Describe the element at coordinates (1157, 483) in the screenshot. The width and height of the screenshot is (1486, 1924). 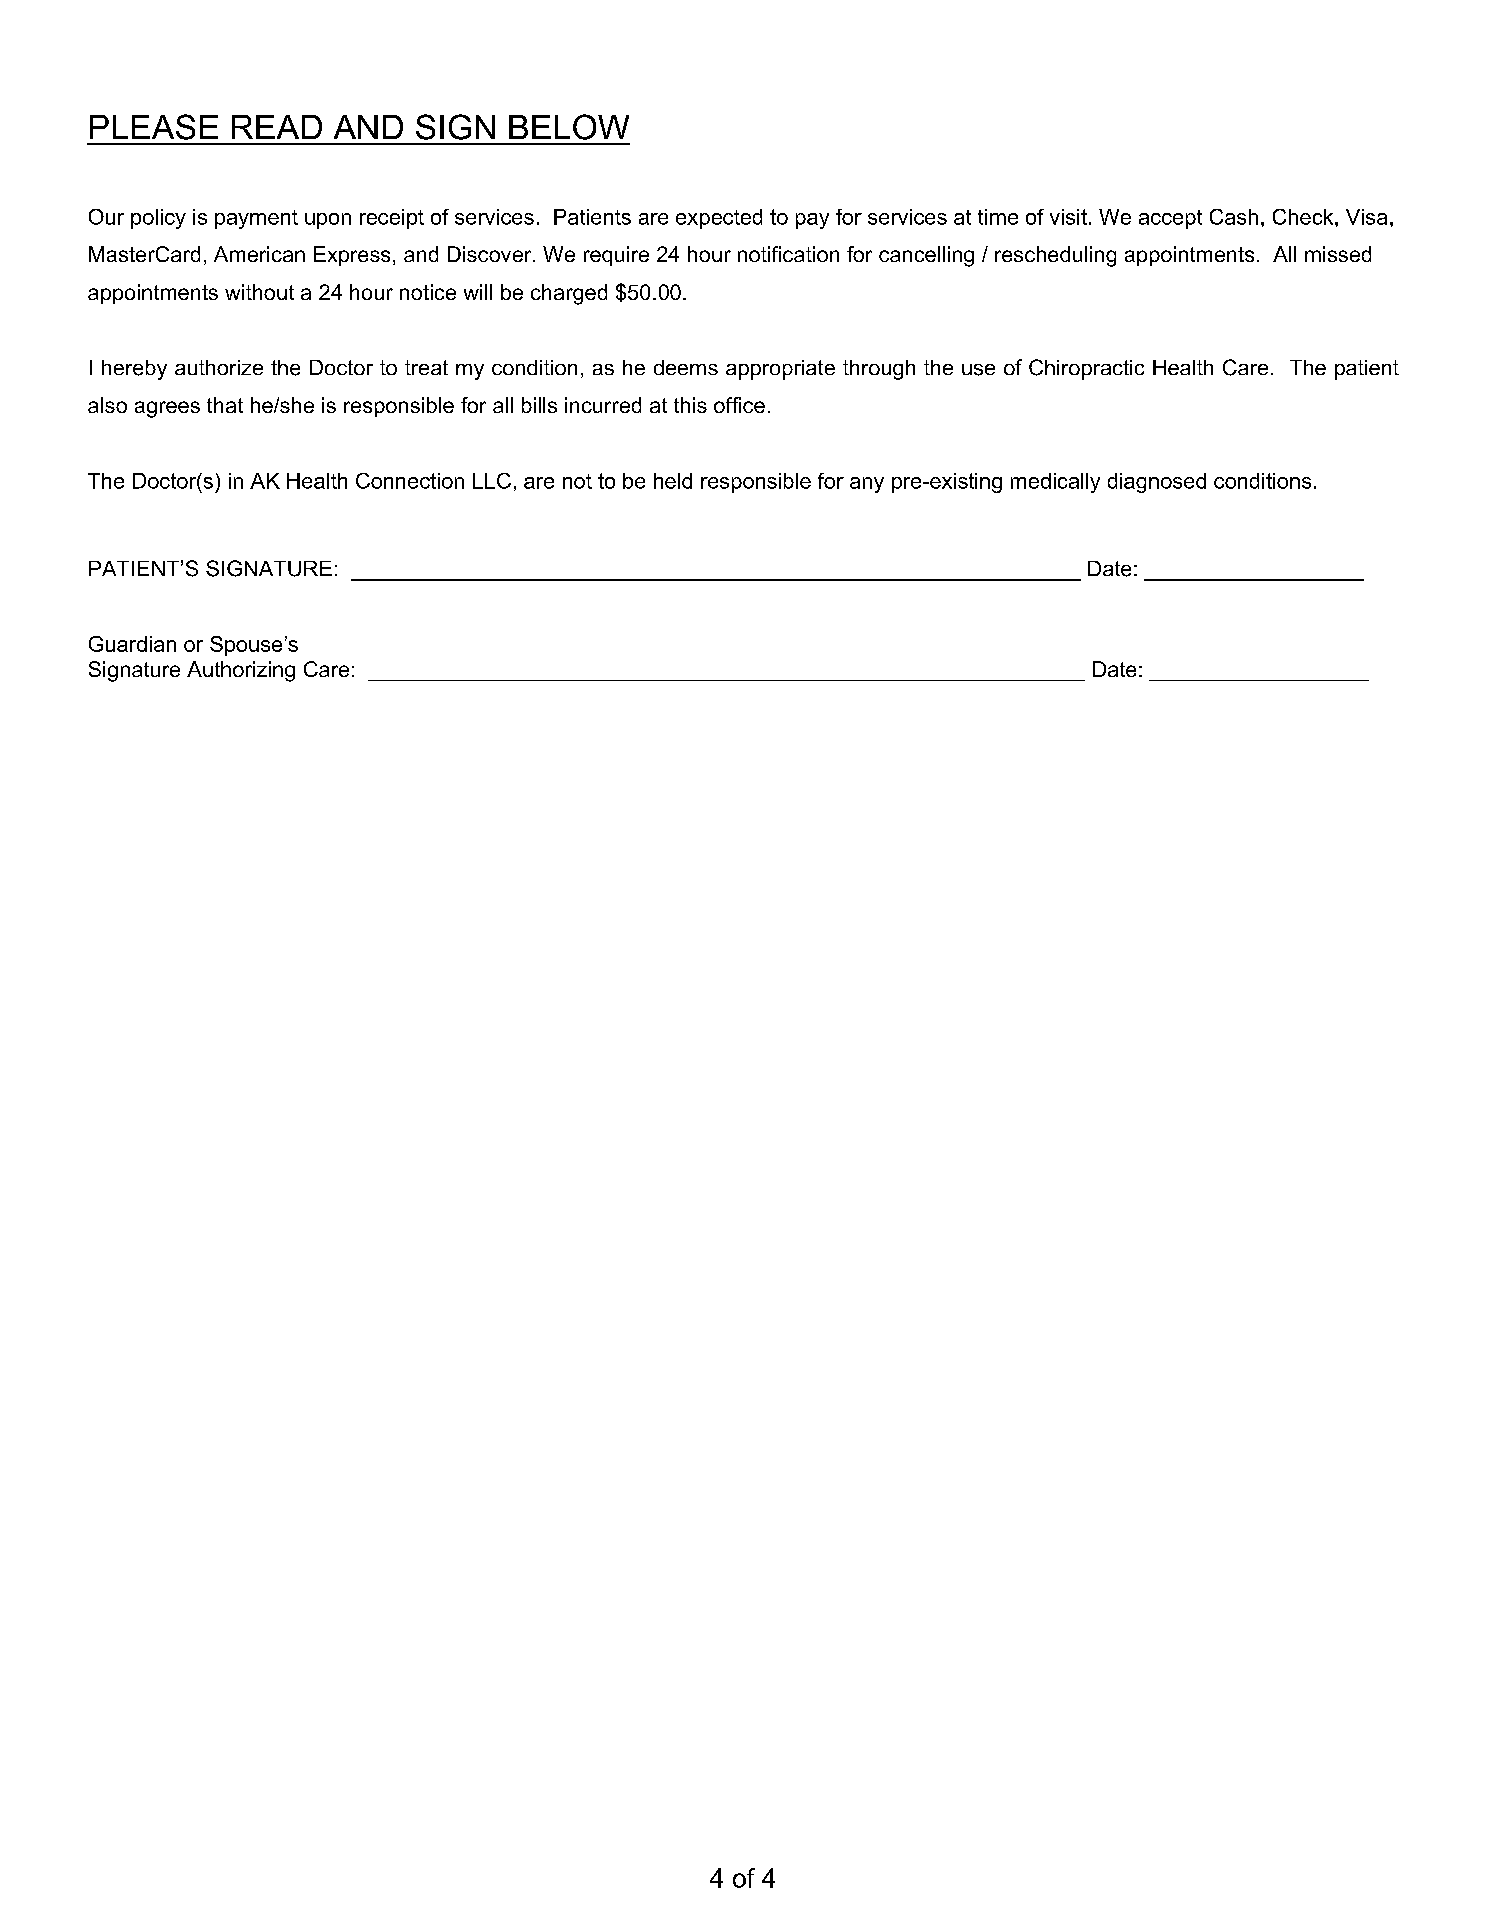
I see `diagnosed` at that location.
